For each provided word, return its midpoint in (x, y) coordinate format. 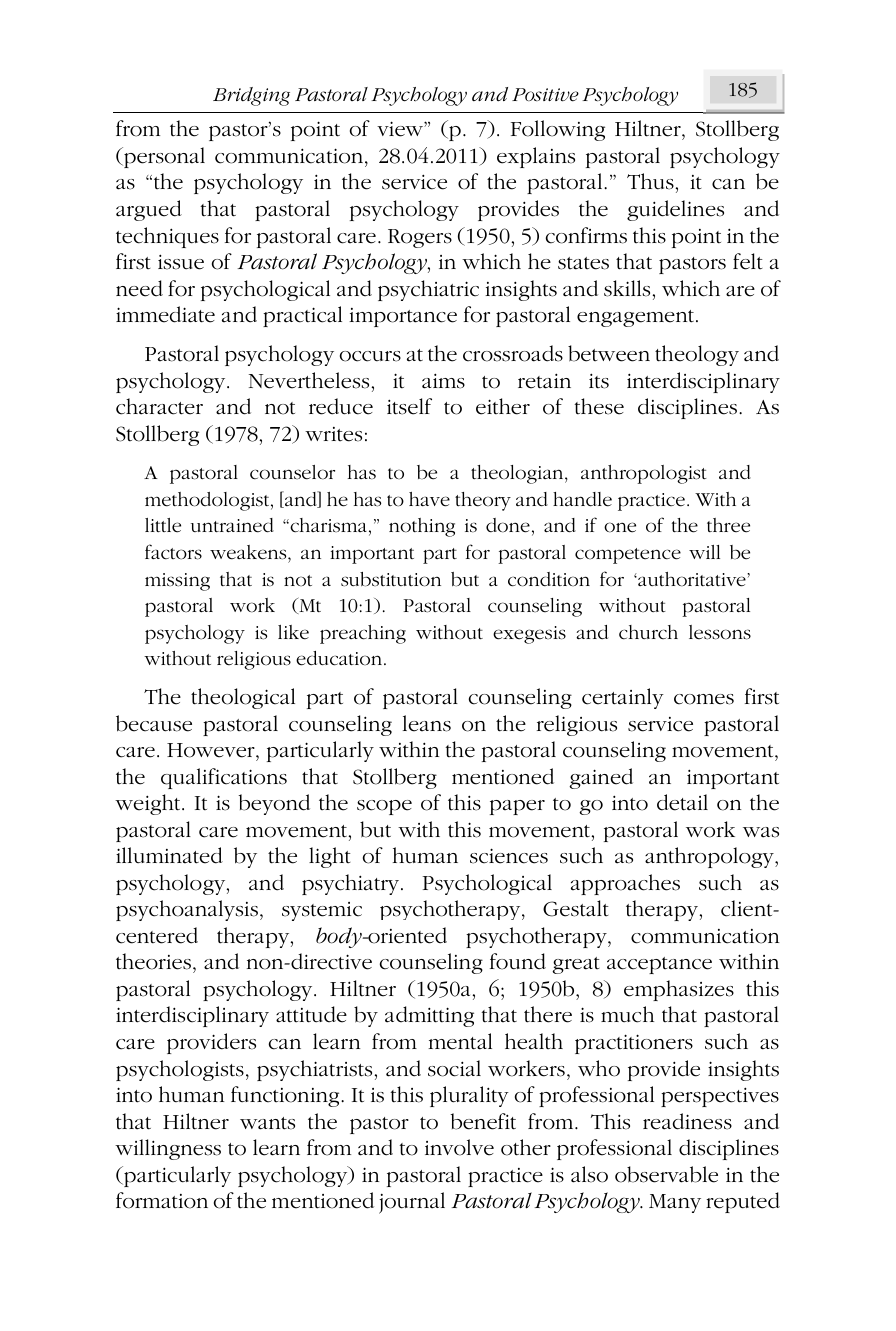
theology (697, 355)
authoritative (692, 579)
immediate (165, 314)
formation (162, 1200)
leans (427, 723)
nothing (422, 527)
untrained (232, 525)
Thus (651, 181)
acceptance (659, 965)
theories (153, 961)
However (212, 750)
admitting (429, 1016)
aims (443, 381)
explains (536, 157)
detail (682, 802)
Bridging (251, 96)
